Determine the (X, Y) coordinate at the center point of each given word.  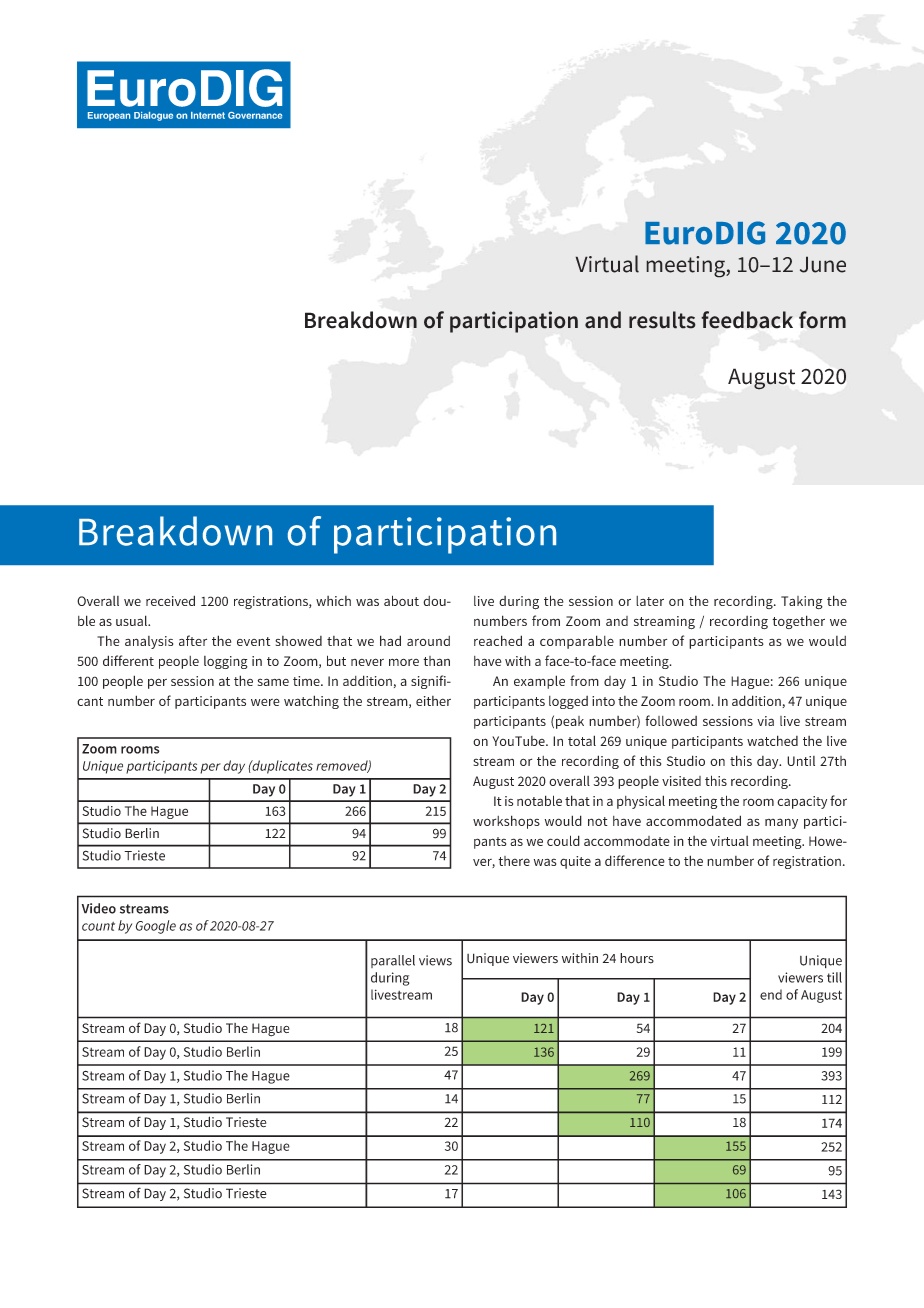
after (193, 640)
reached (498, 640)
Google (156, 927)
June (823, 264)
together (798, 622)
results (662, 320)
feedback (747, 320)
